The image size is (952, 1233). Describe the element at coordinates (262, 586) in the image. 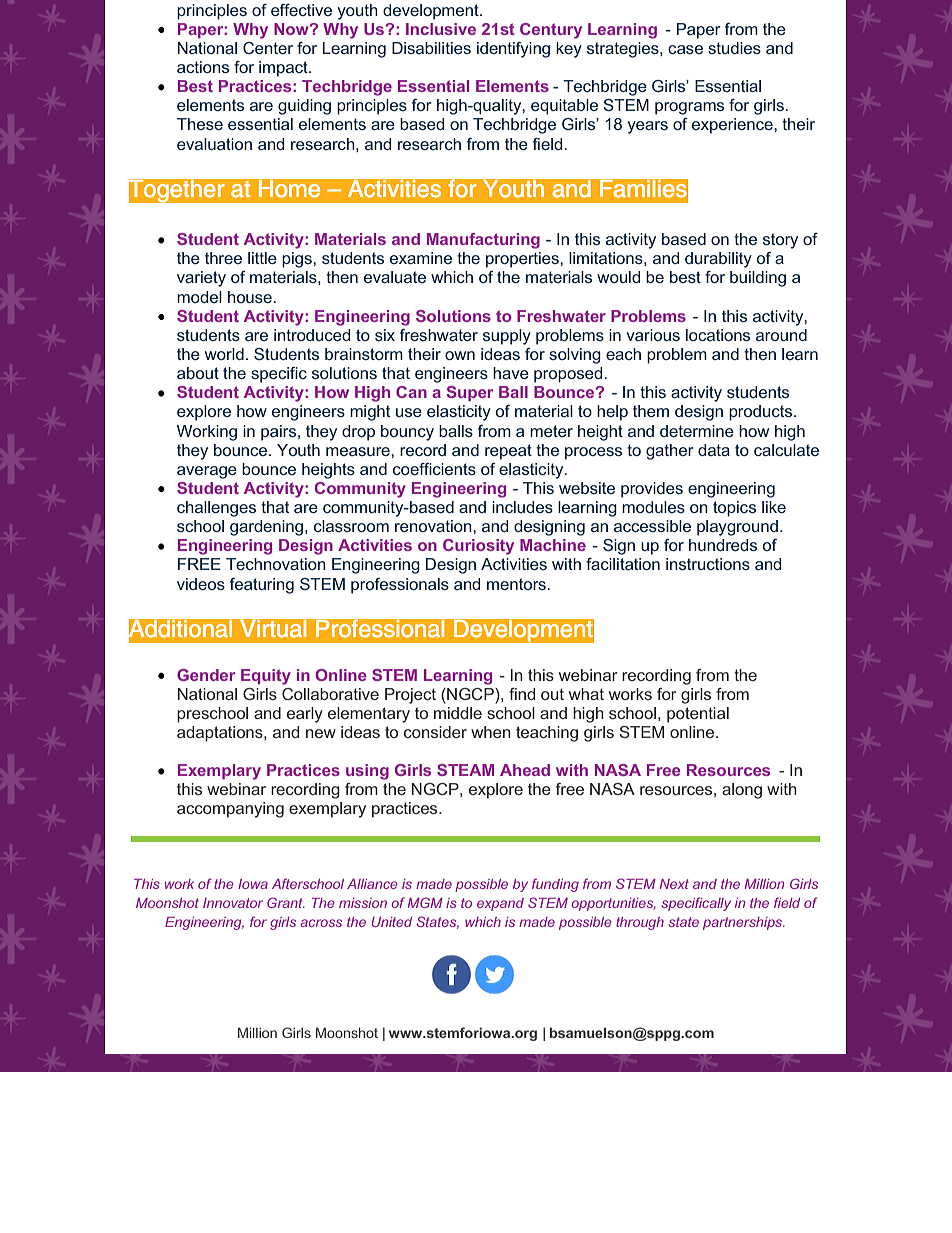

I see `featuring` at that location.
